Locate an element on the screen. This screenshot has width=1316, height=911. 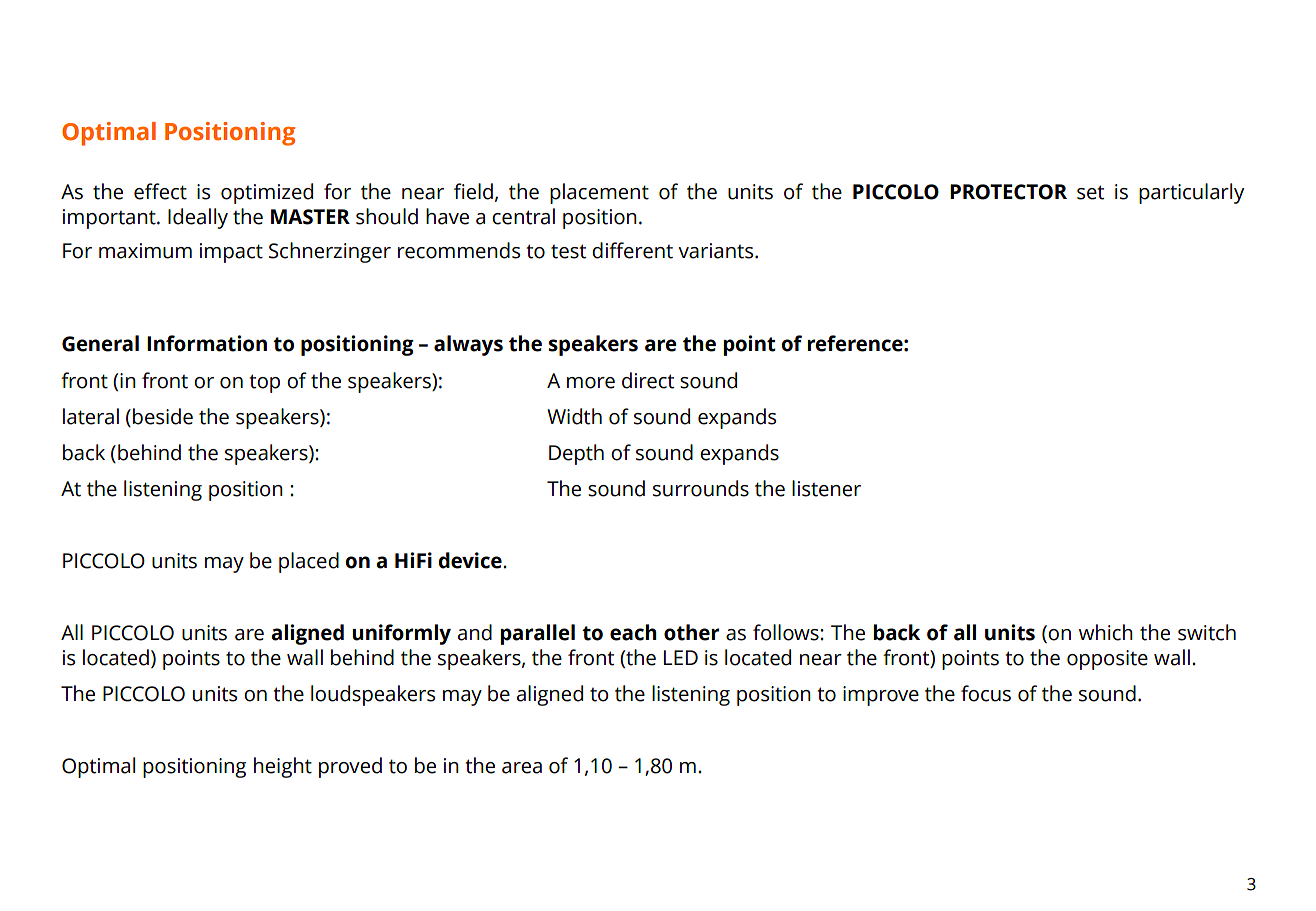
placed is located at coordinates (309, 562).
